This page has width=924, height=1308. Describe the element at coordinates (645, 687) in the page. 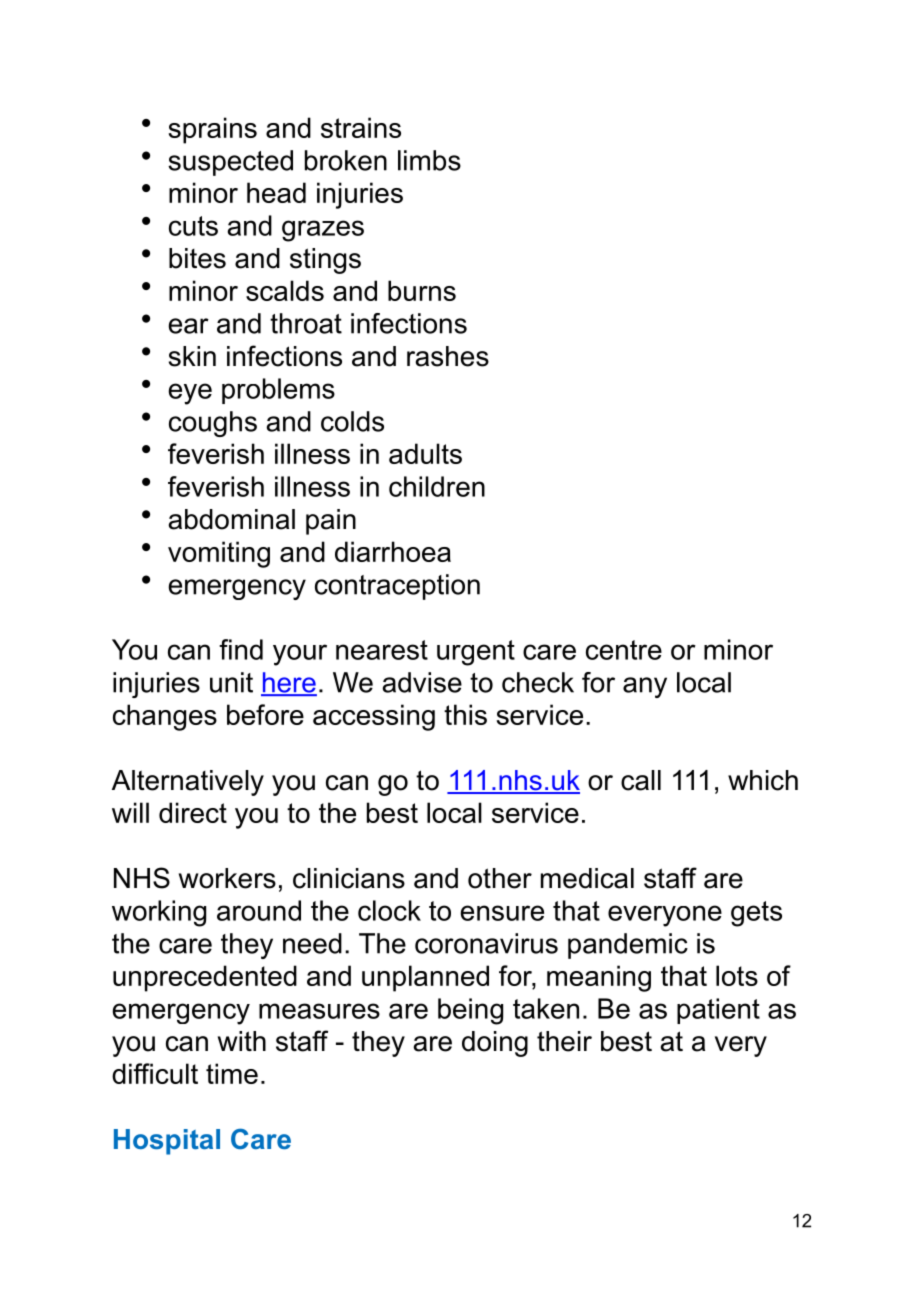

I see `any` at that location.
